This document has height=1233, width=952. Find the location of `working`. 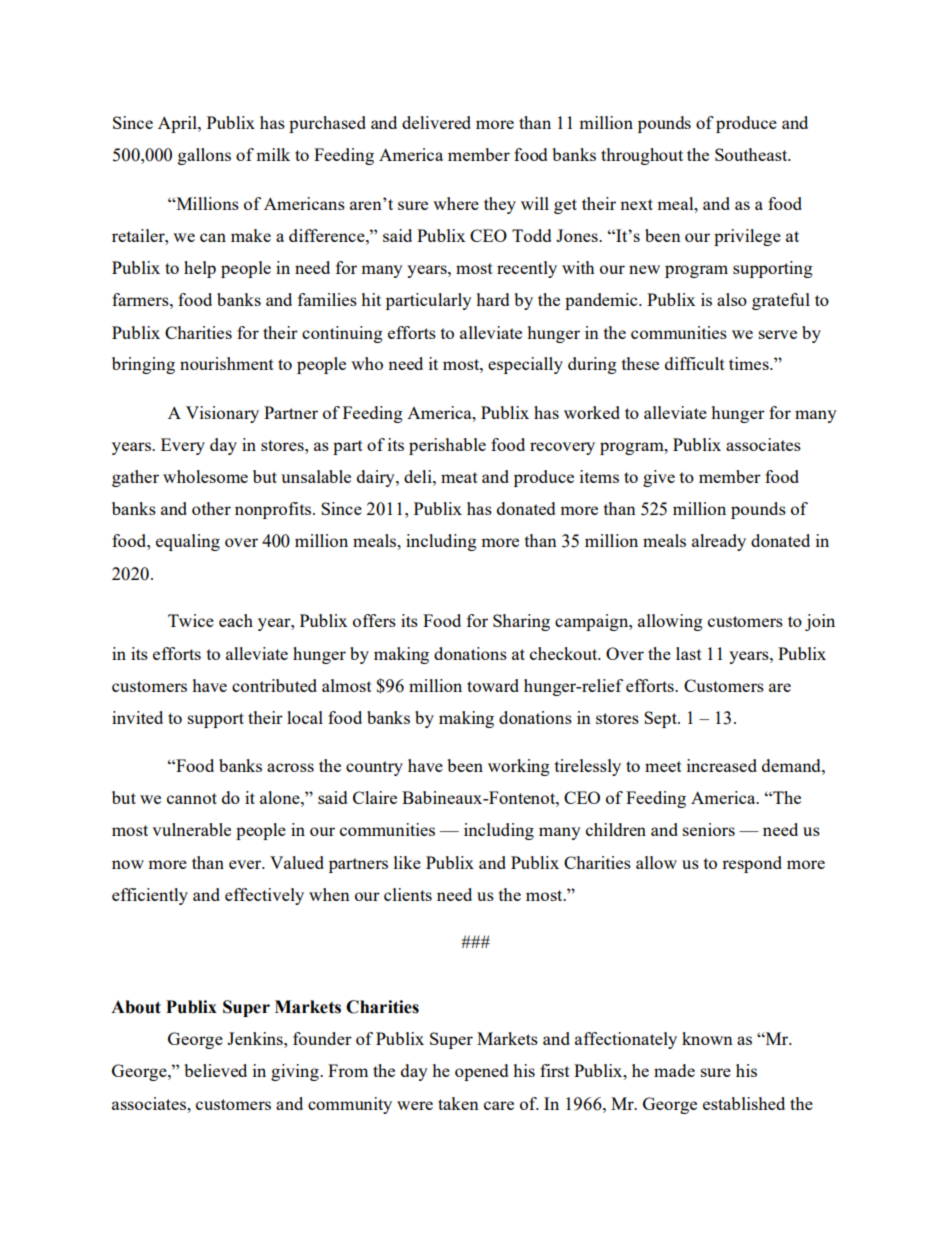

working is located at coordinates (519, 767).
